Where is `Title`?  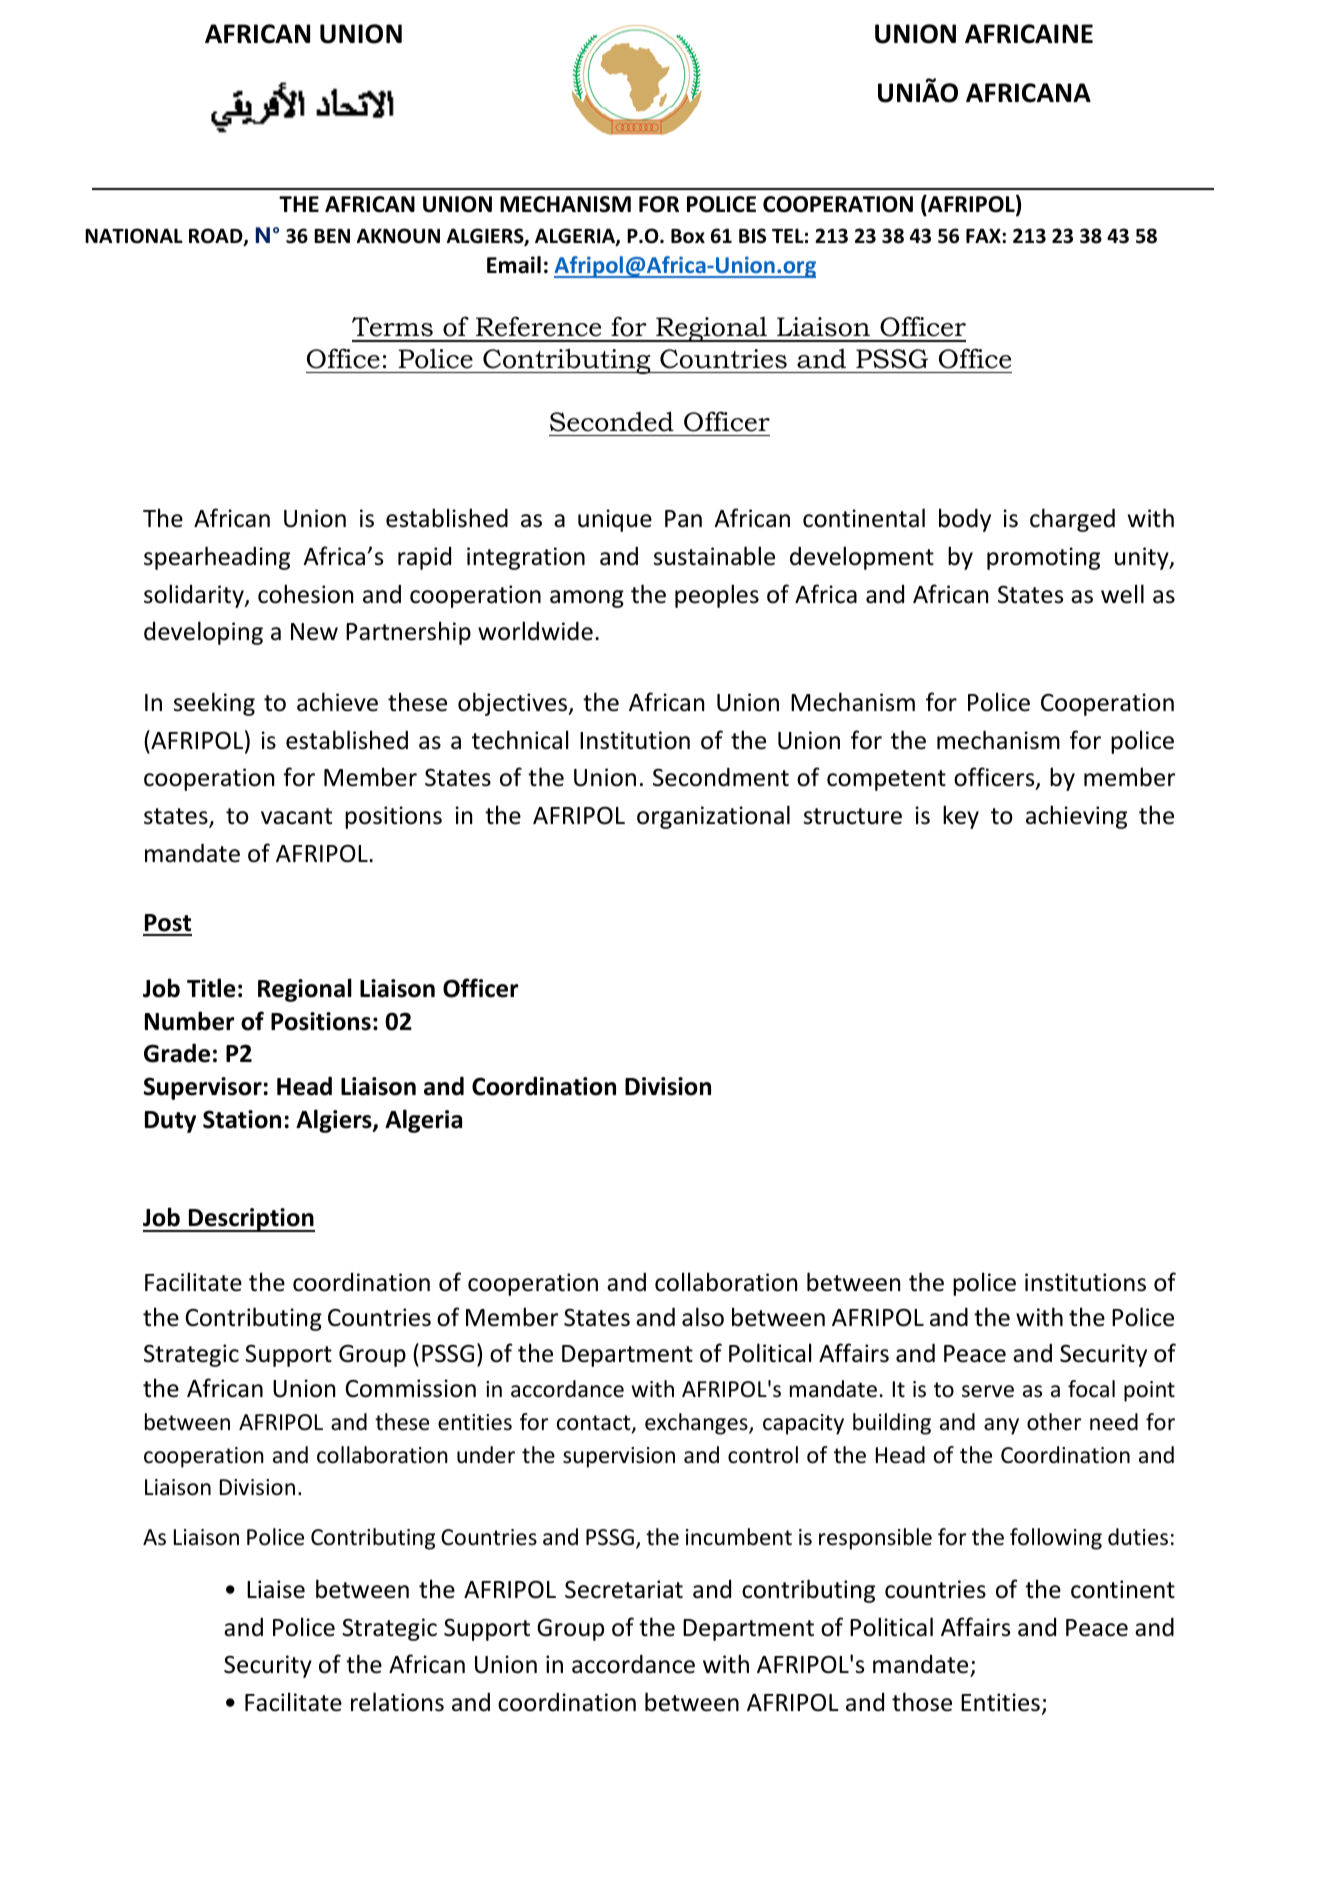
Title is located at coordinates (211, 988).
